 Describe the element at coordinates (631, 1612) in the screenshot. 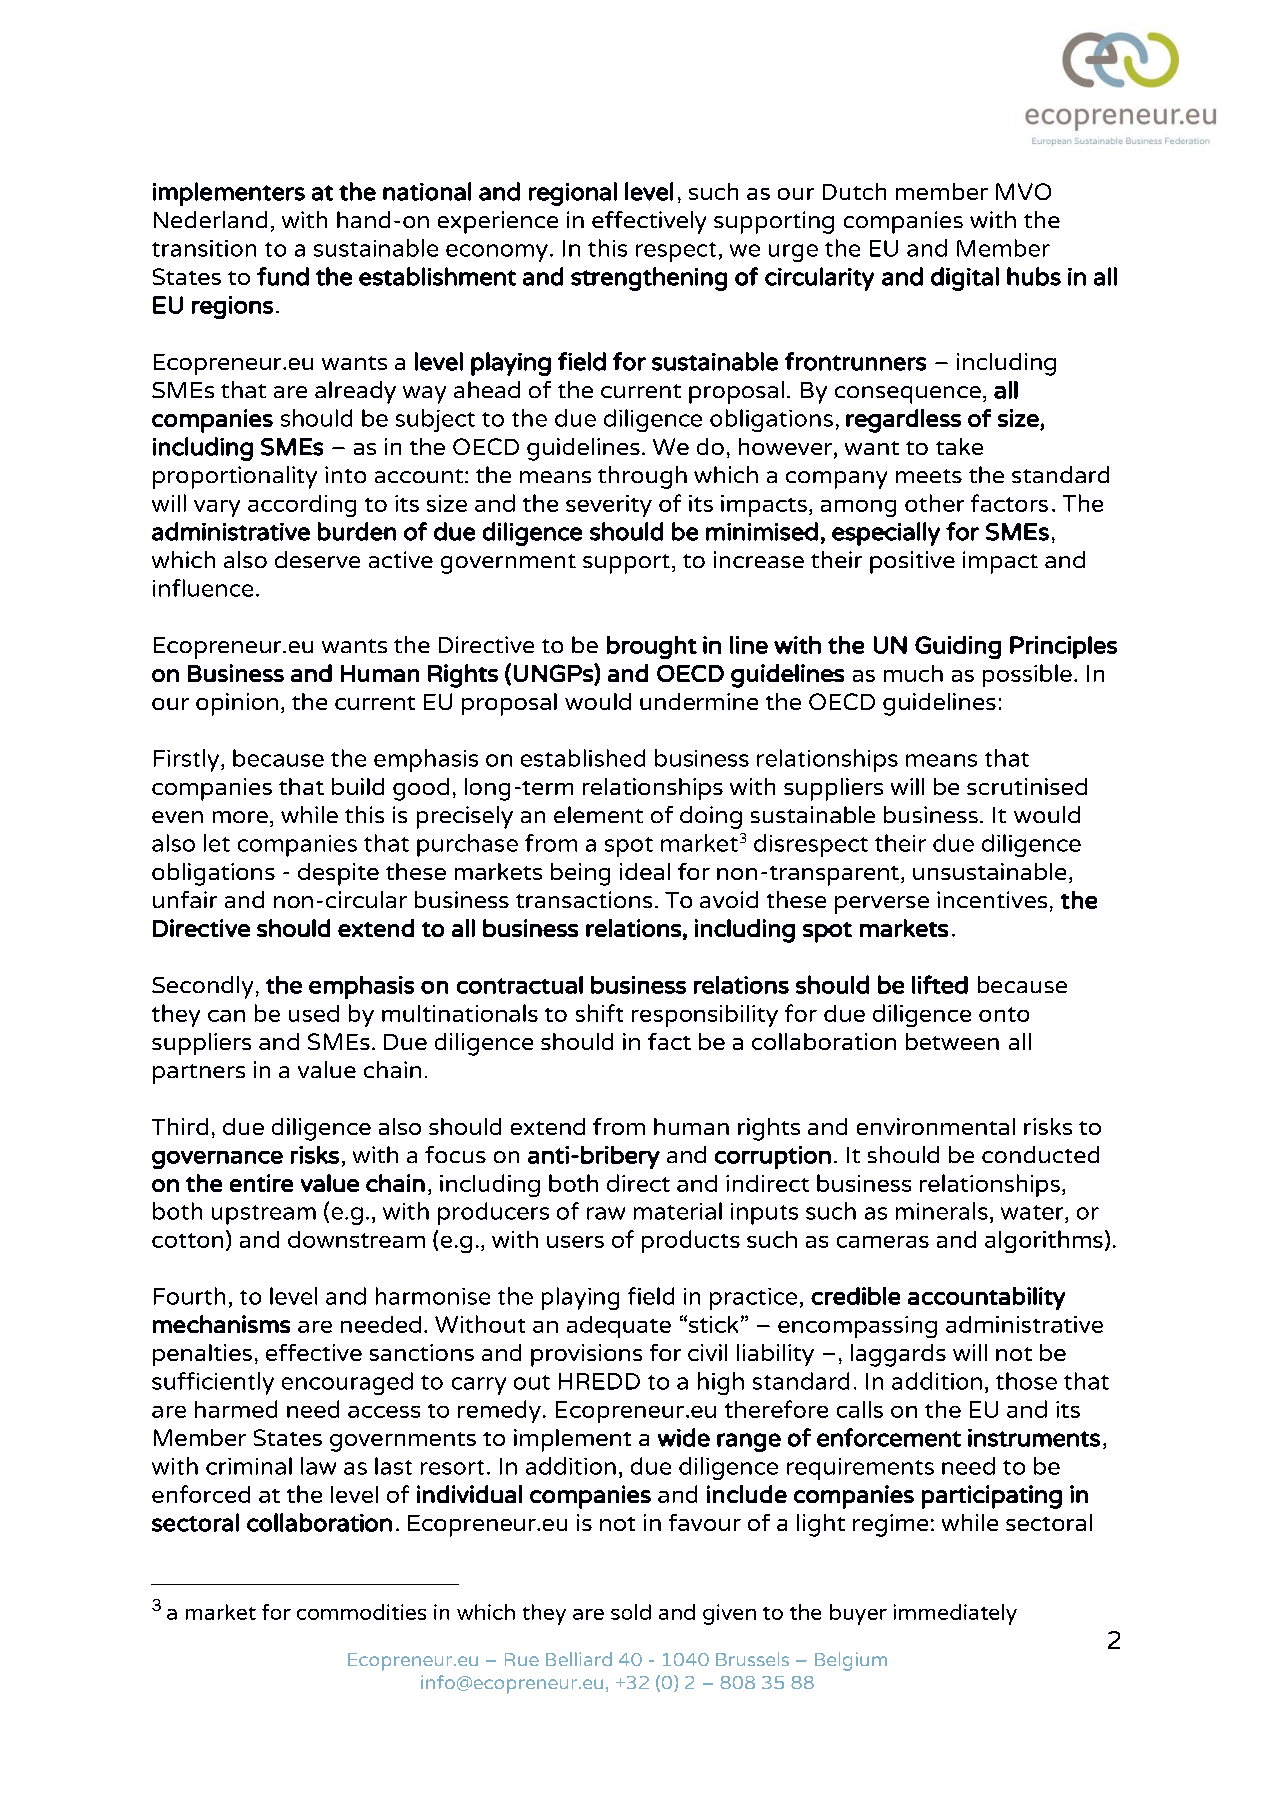

I see `sold` at that location.
